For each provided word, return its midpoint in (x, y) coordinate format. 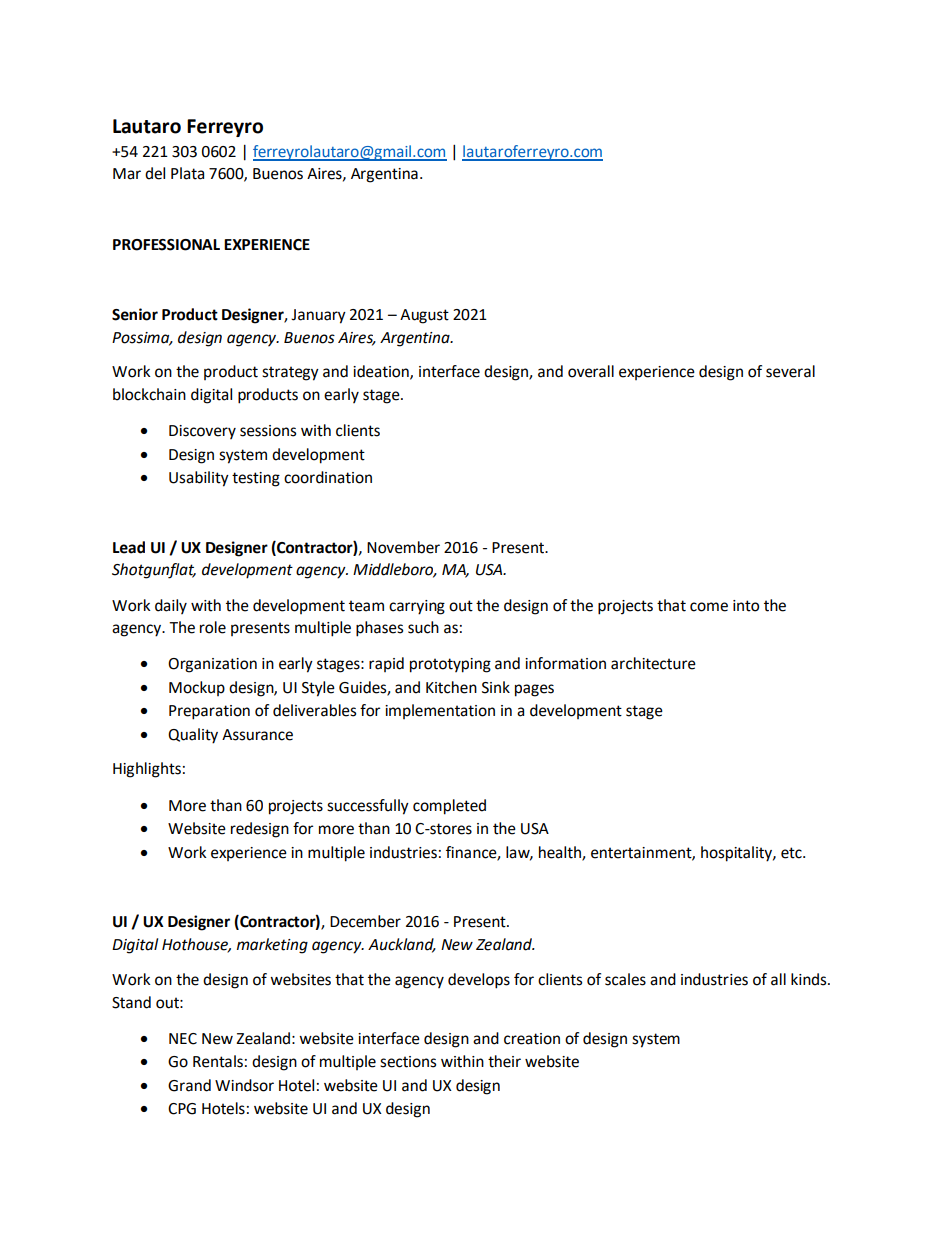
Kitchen (451, 687)
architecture (653, 663)
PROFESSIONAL (166, 245)
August (424, 316)
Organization (212, 665)
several (790, 371)
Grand (189, 1085)
